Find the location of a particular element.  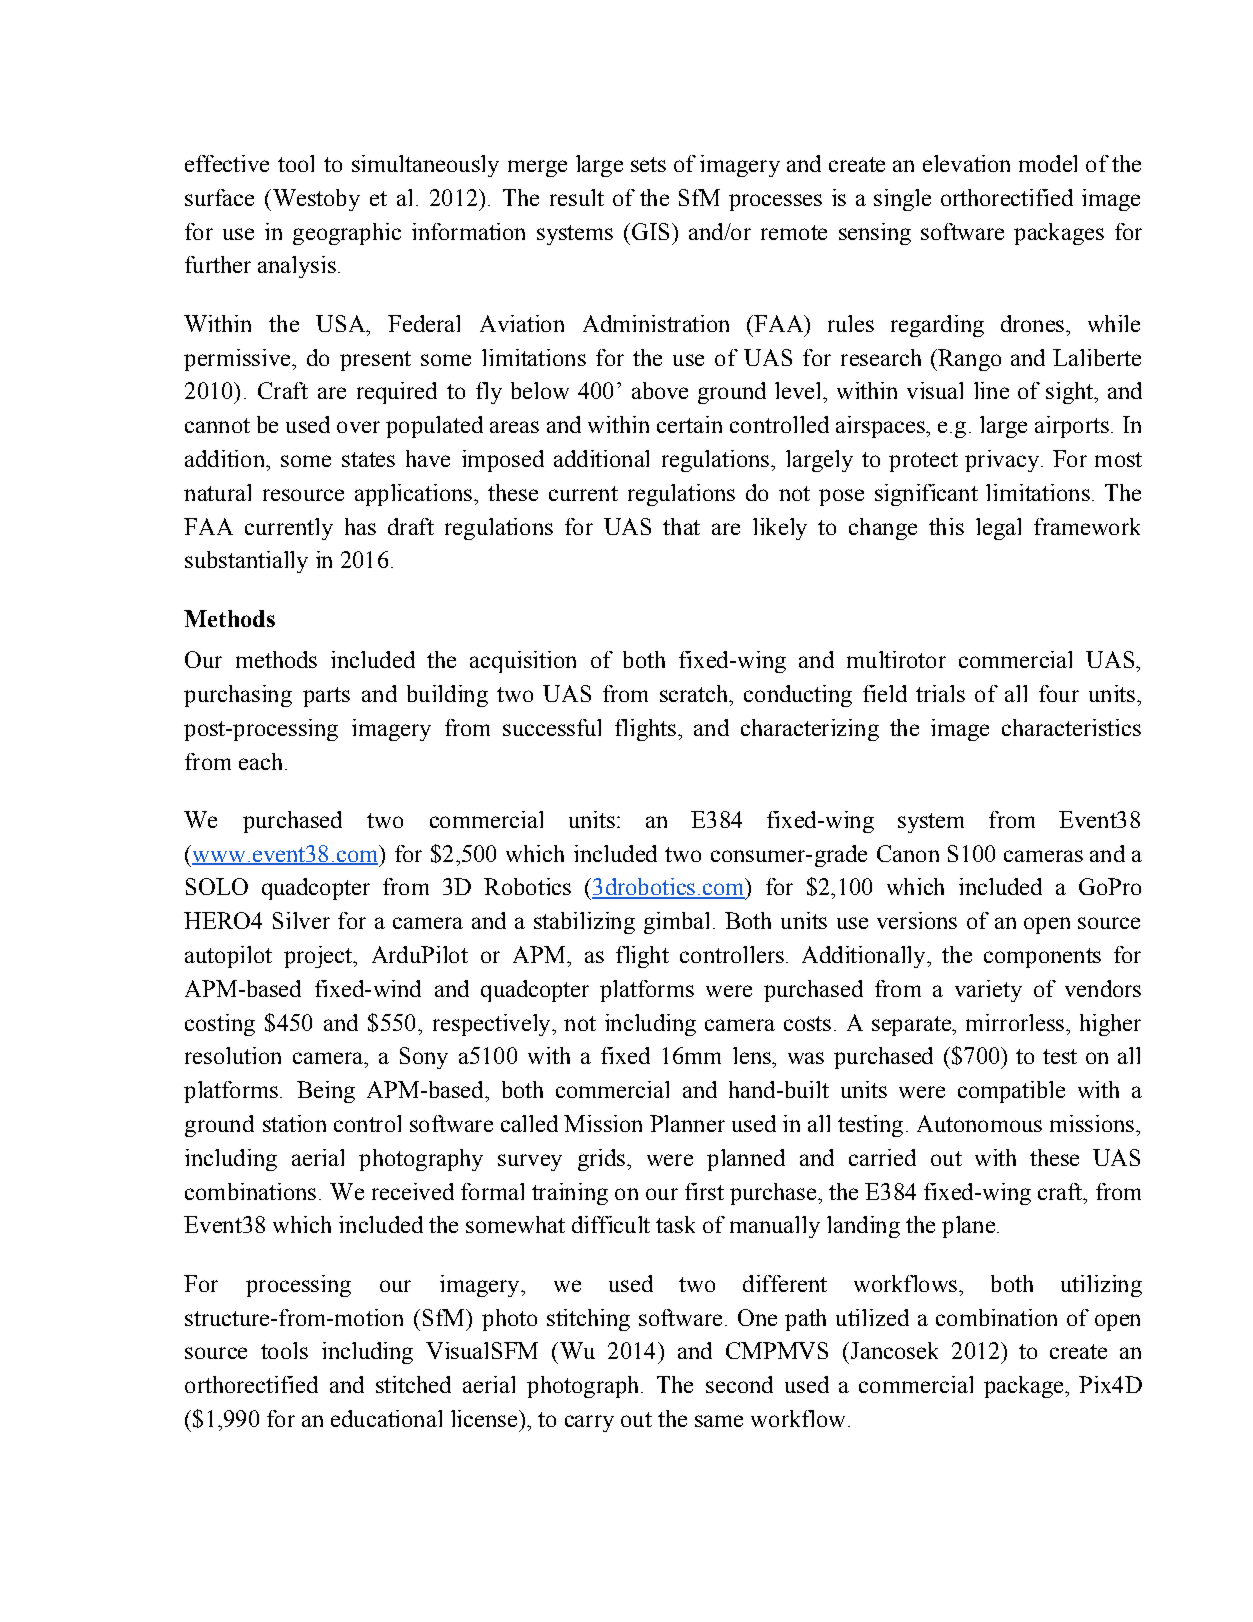

characteristics is located at coordinates (1071, 727).
